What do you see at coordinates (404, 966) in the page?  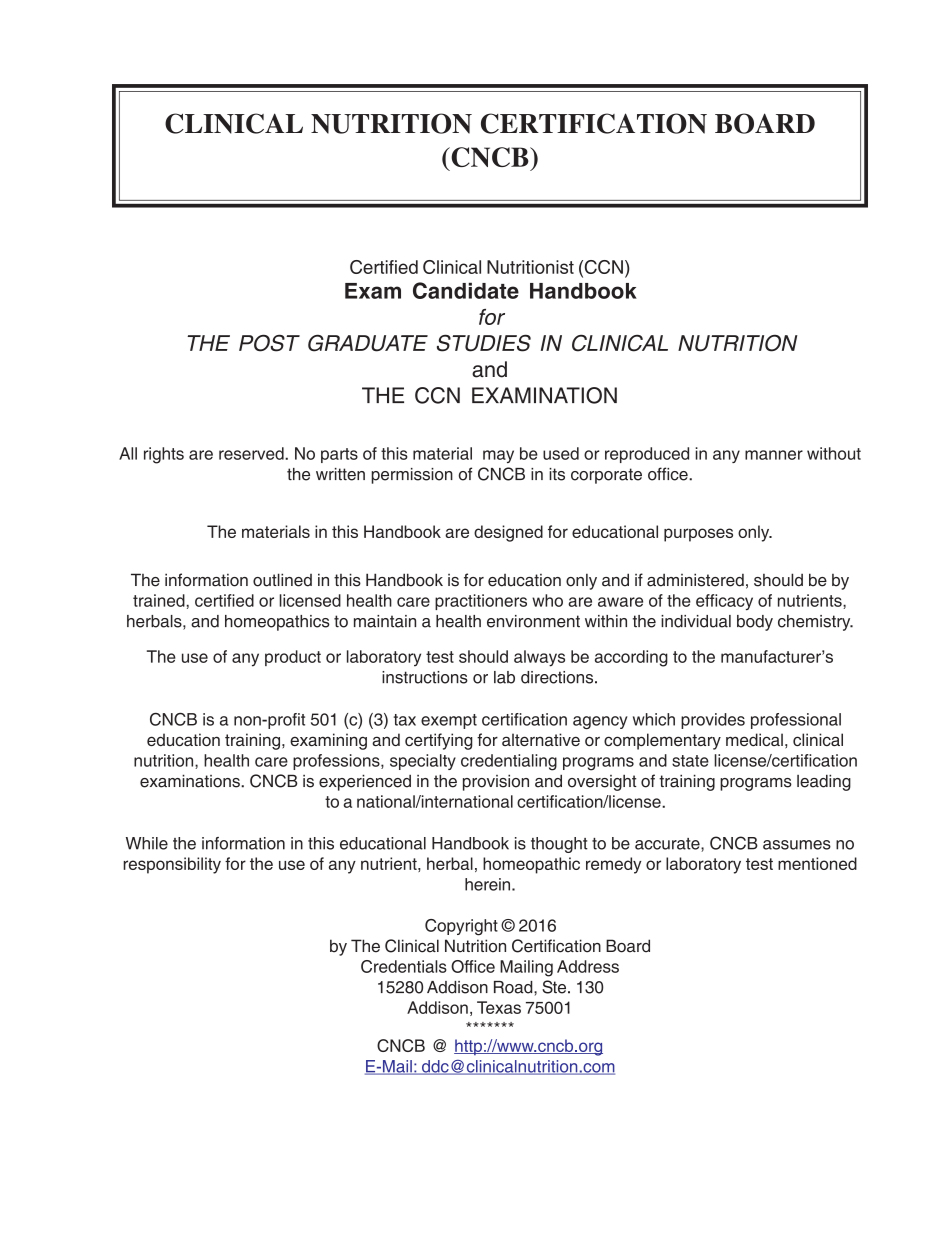 I see `Credentials` at bounding box center [404, 966].
